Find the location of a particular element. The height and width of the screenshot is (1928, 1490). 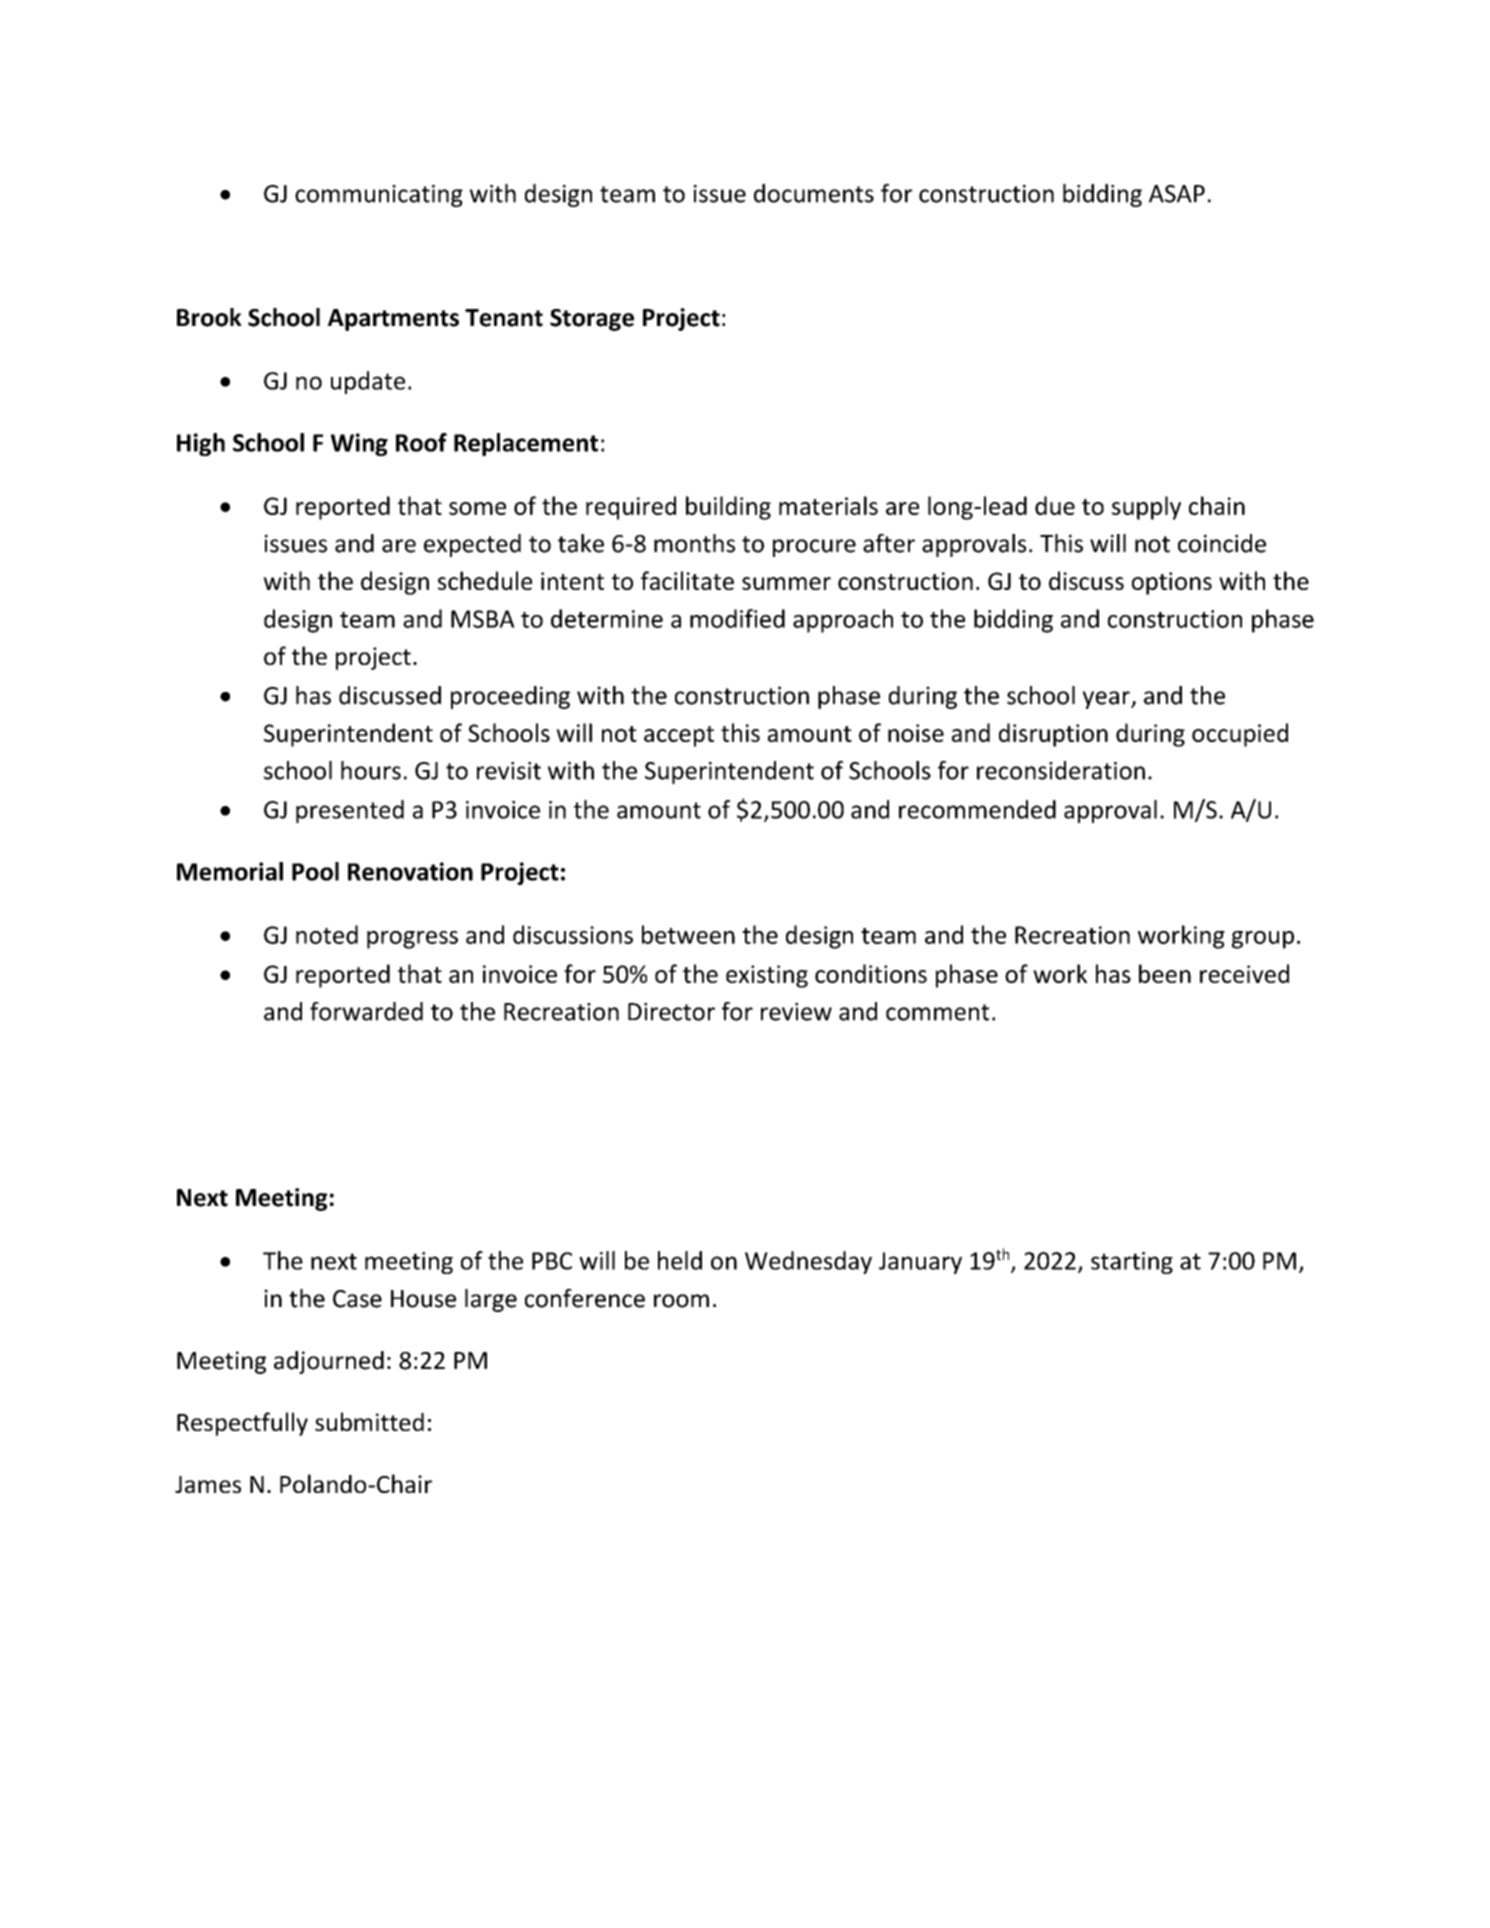

ASAP is located at coordinates (1177, 194).
